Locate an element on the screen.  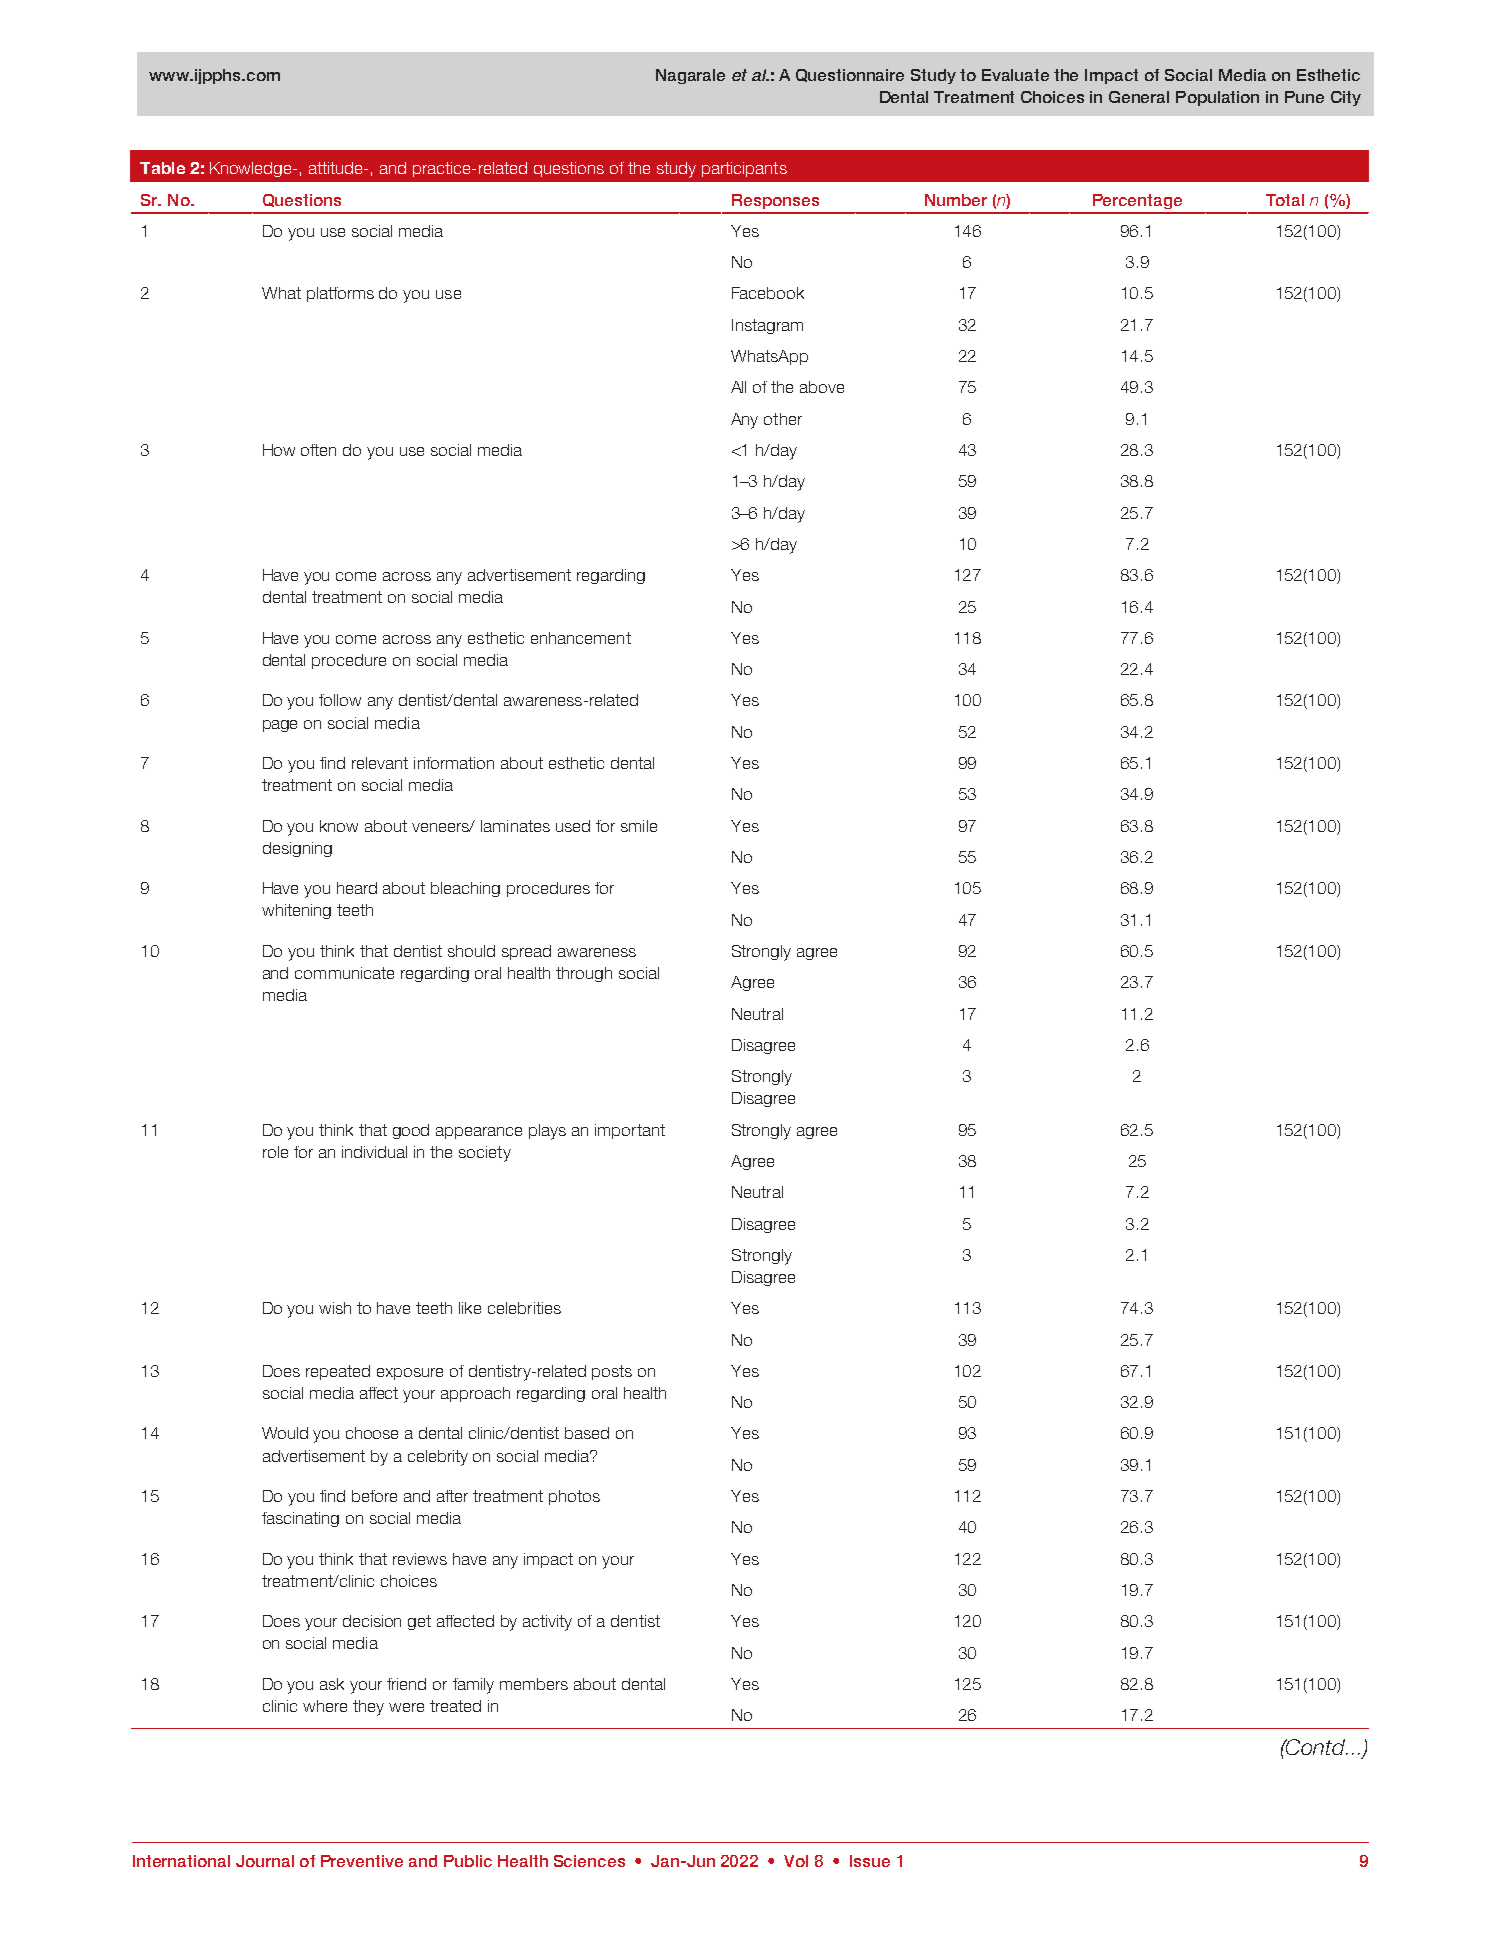
attitude is located at coordinates (337, 168).
